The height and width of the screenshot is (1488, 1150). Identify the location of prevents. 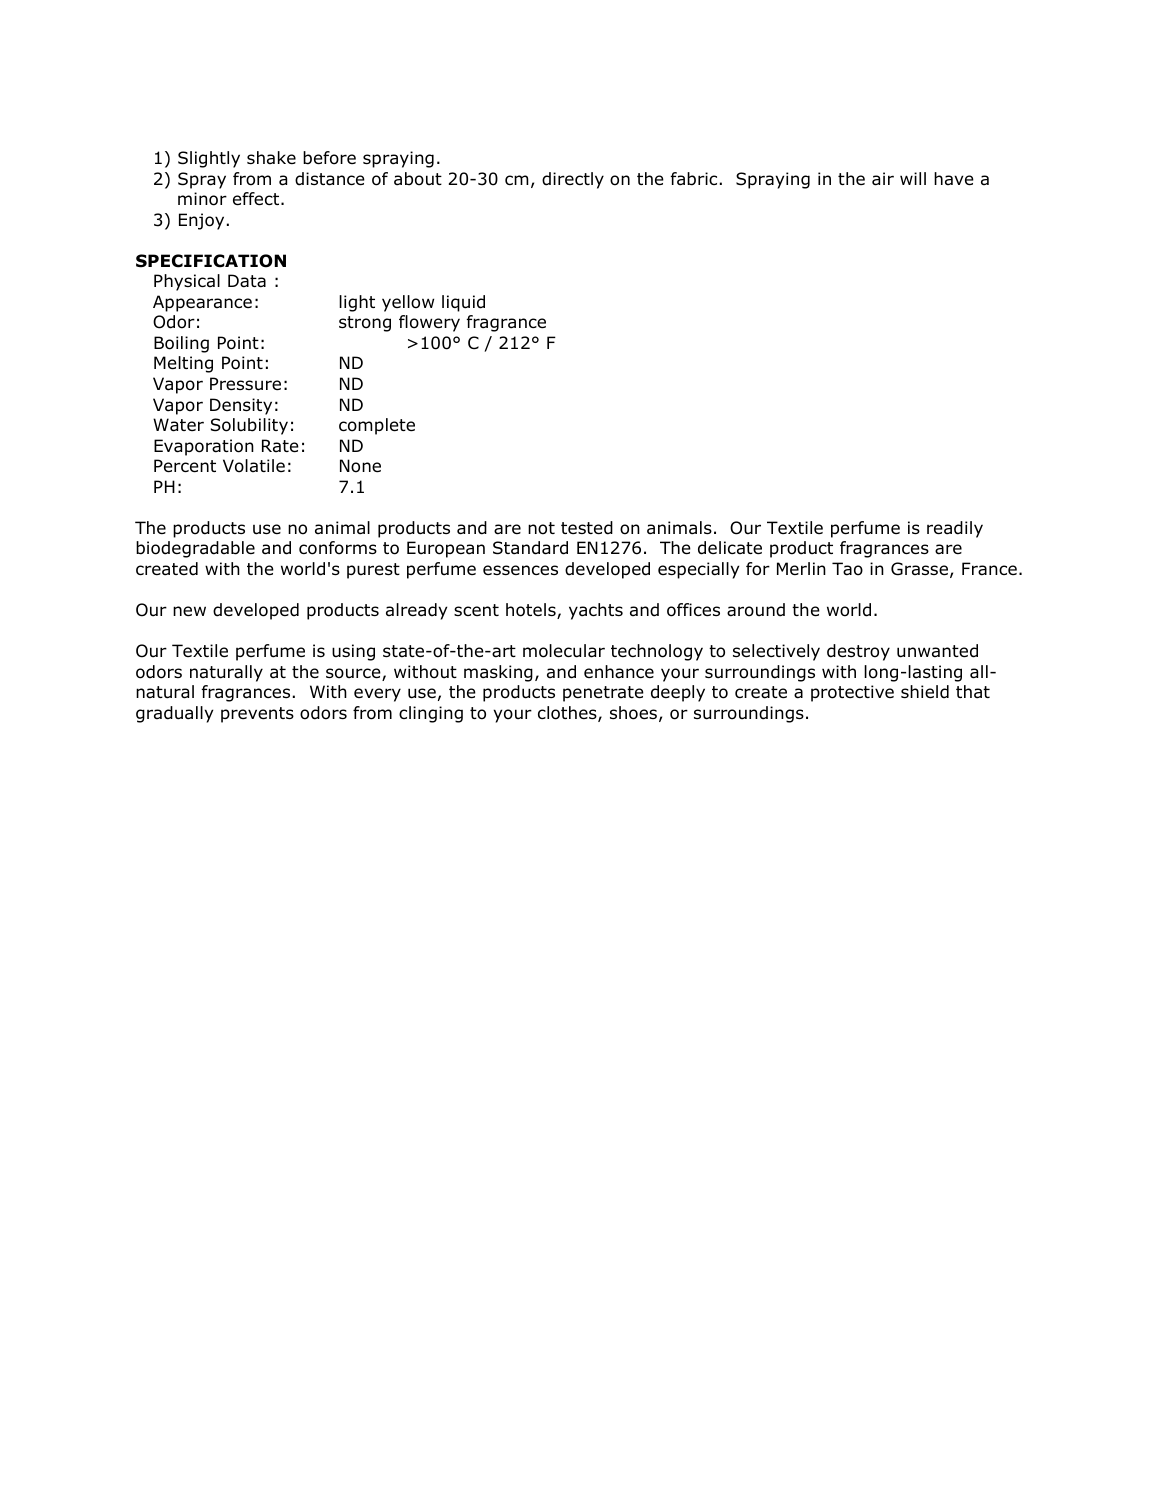
(257, 715).
